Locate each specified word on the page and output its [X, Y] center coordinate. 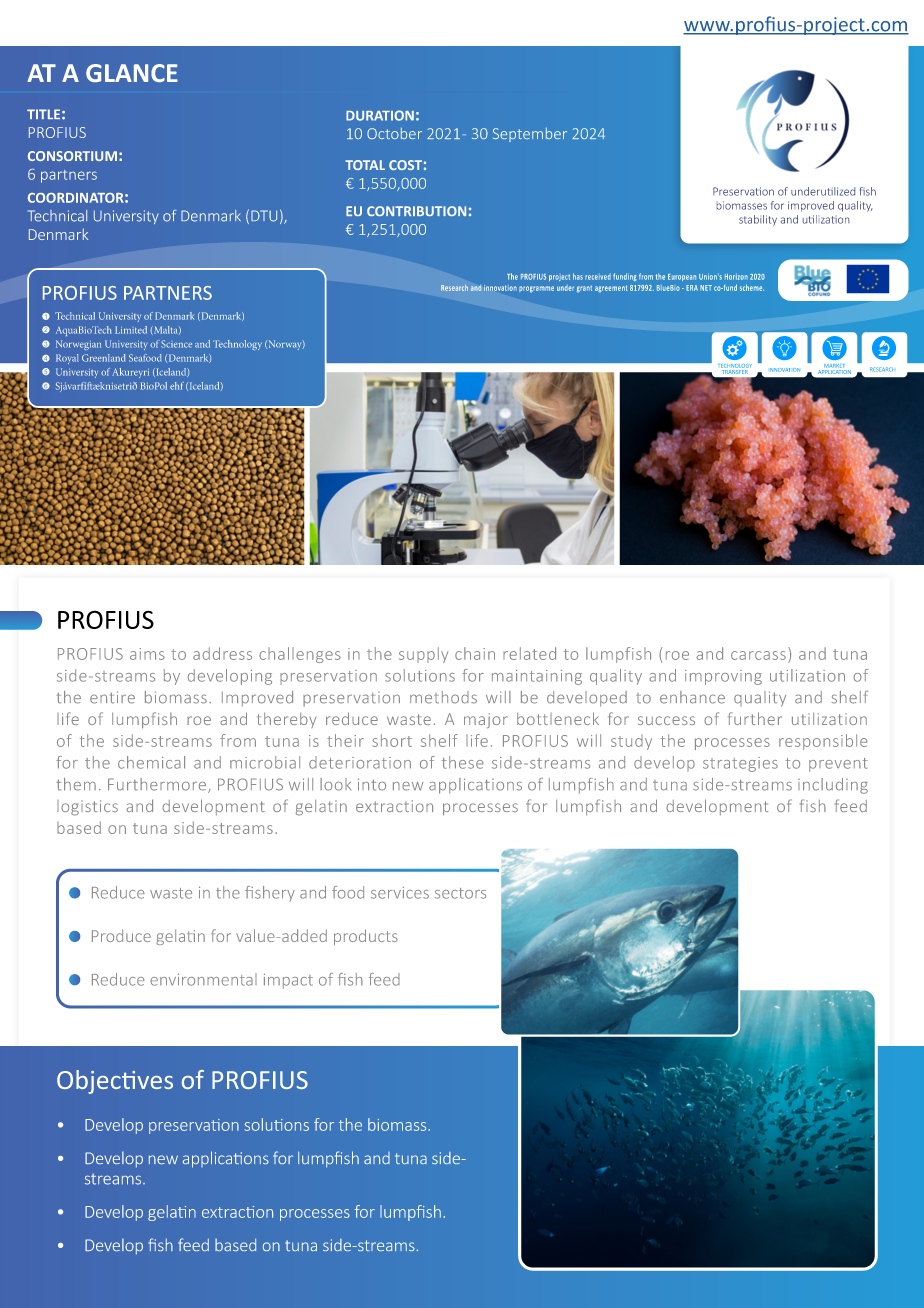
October [394, 133]
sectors [460, 893]
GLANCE [132, 73]
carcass [758, 655]
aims [147, 654]
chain [475, 653]
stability [758, 220]
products [366, 937]
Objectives [115, 1082]
